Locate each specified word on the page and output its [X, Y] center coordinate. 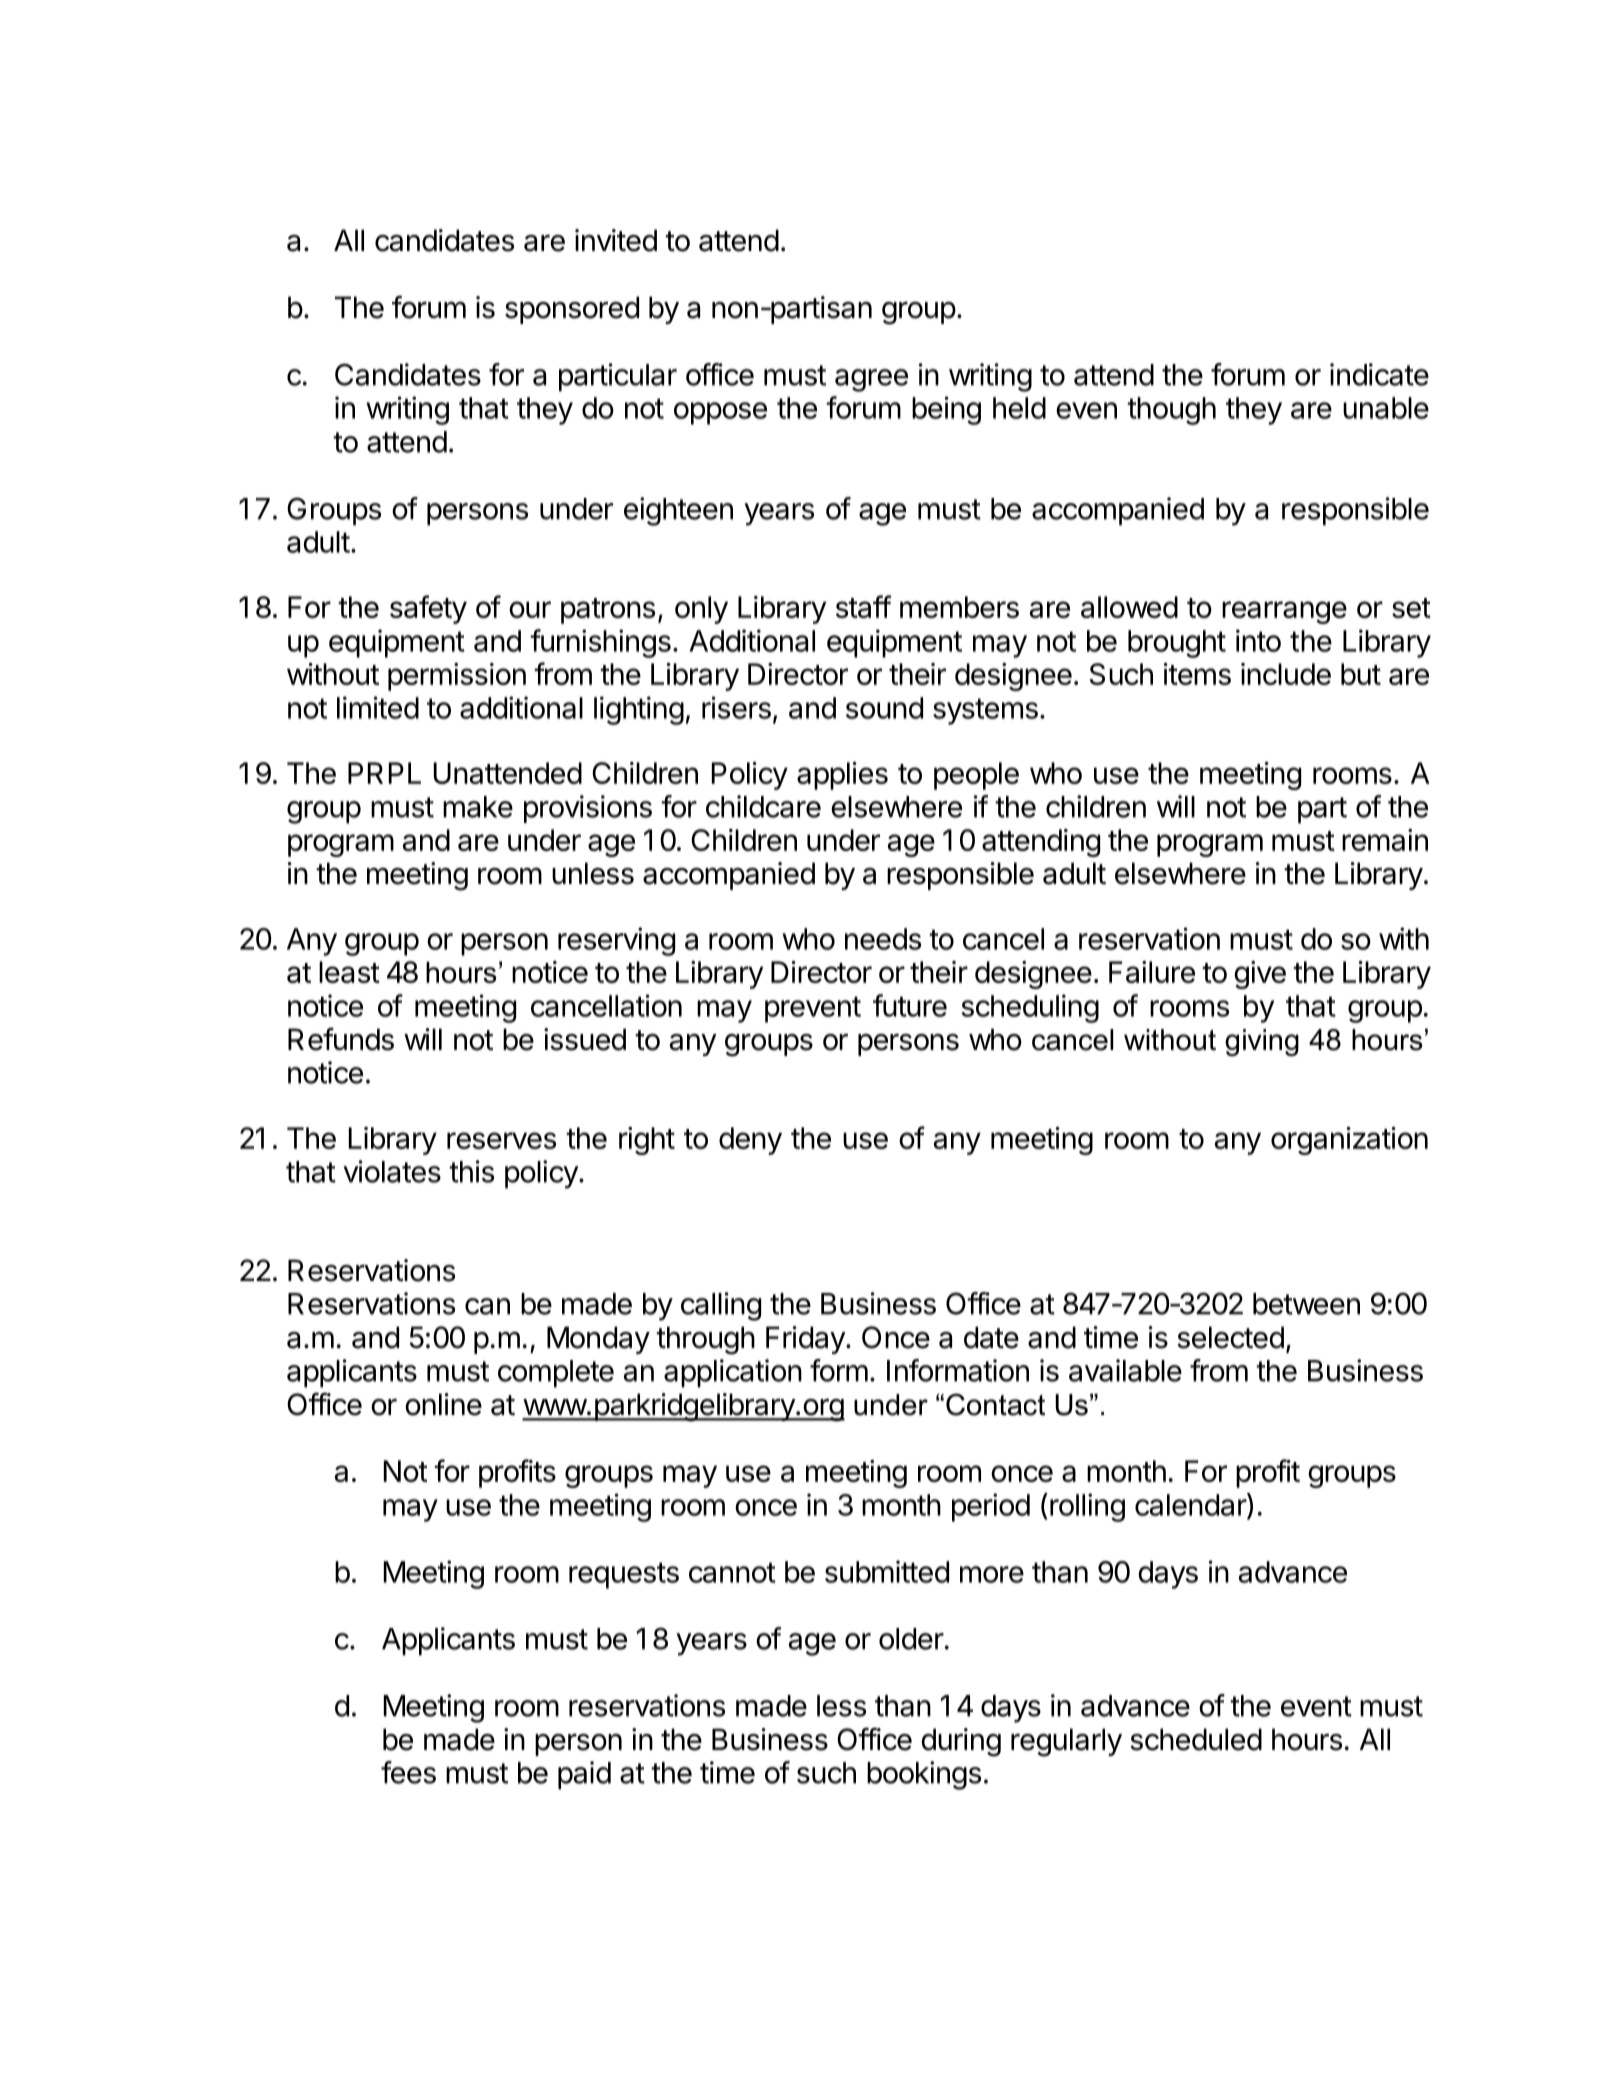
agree [871, 380]
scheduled [1196, 1739]
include [1286, 674]
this [471, 1171]
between [1306, 1304]
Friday [806, 1340]
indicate [1379, 374]
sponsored [572, 310]
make [478, 807]
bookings [924, 1775]
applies [842, 776]
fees [408, 1772]
